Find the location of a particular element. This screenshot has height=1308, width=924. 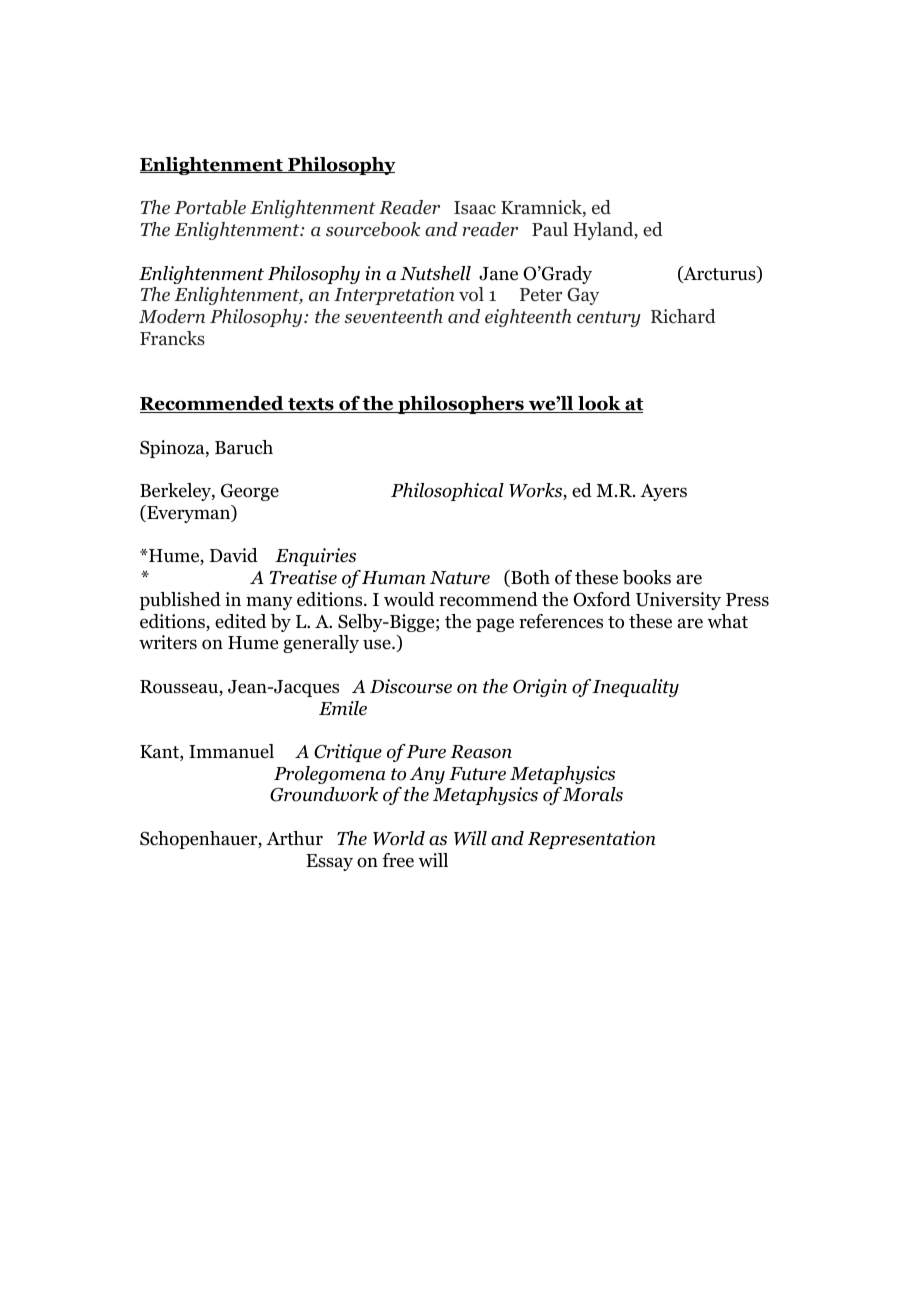

Paul is located at coordinates (550, 229).
